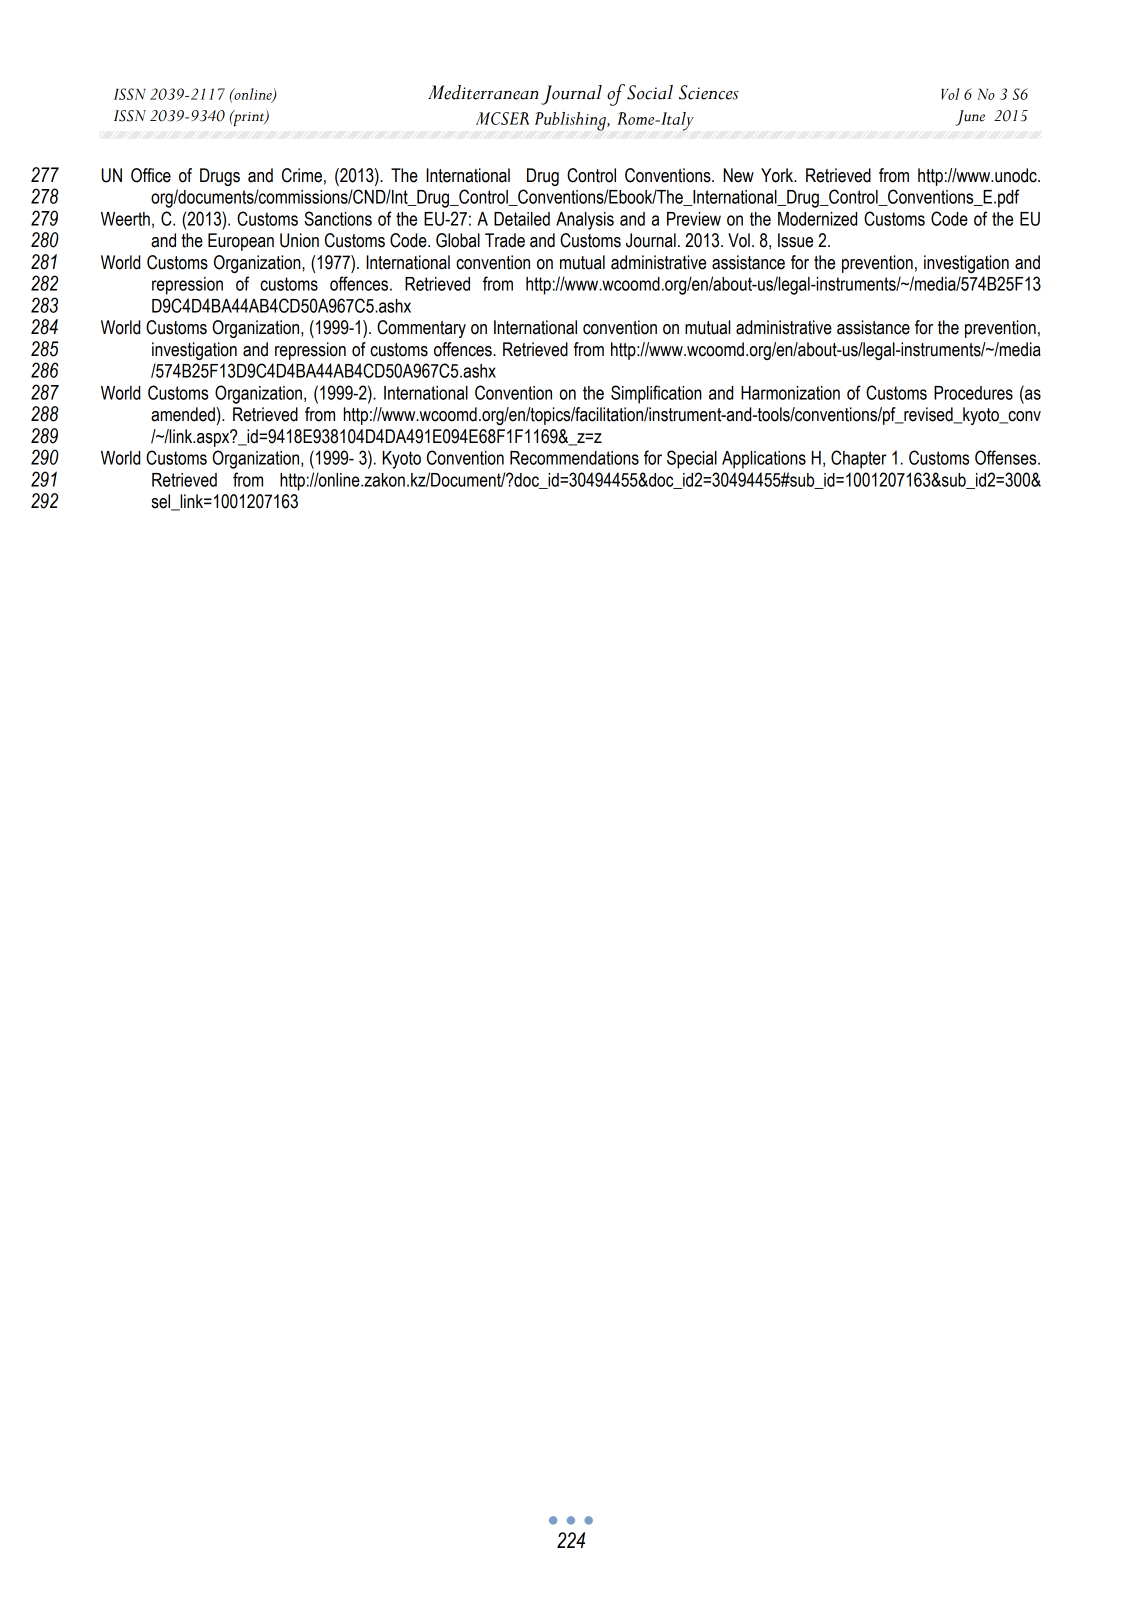 The height and width of the screenshot is (1611, 1142). What do you see at coordinates (522, 219) in the screenshot?
I see `Detailed` at bounding box center [522, 219].
